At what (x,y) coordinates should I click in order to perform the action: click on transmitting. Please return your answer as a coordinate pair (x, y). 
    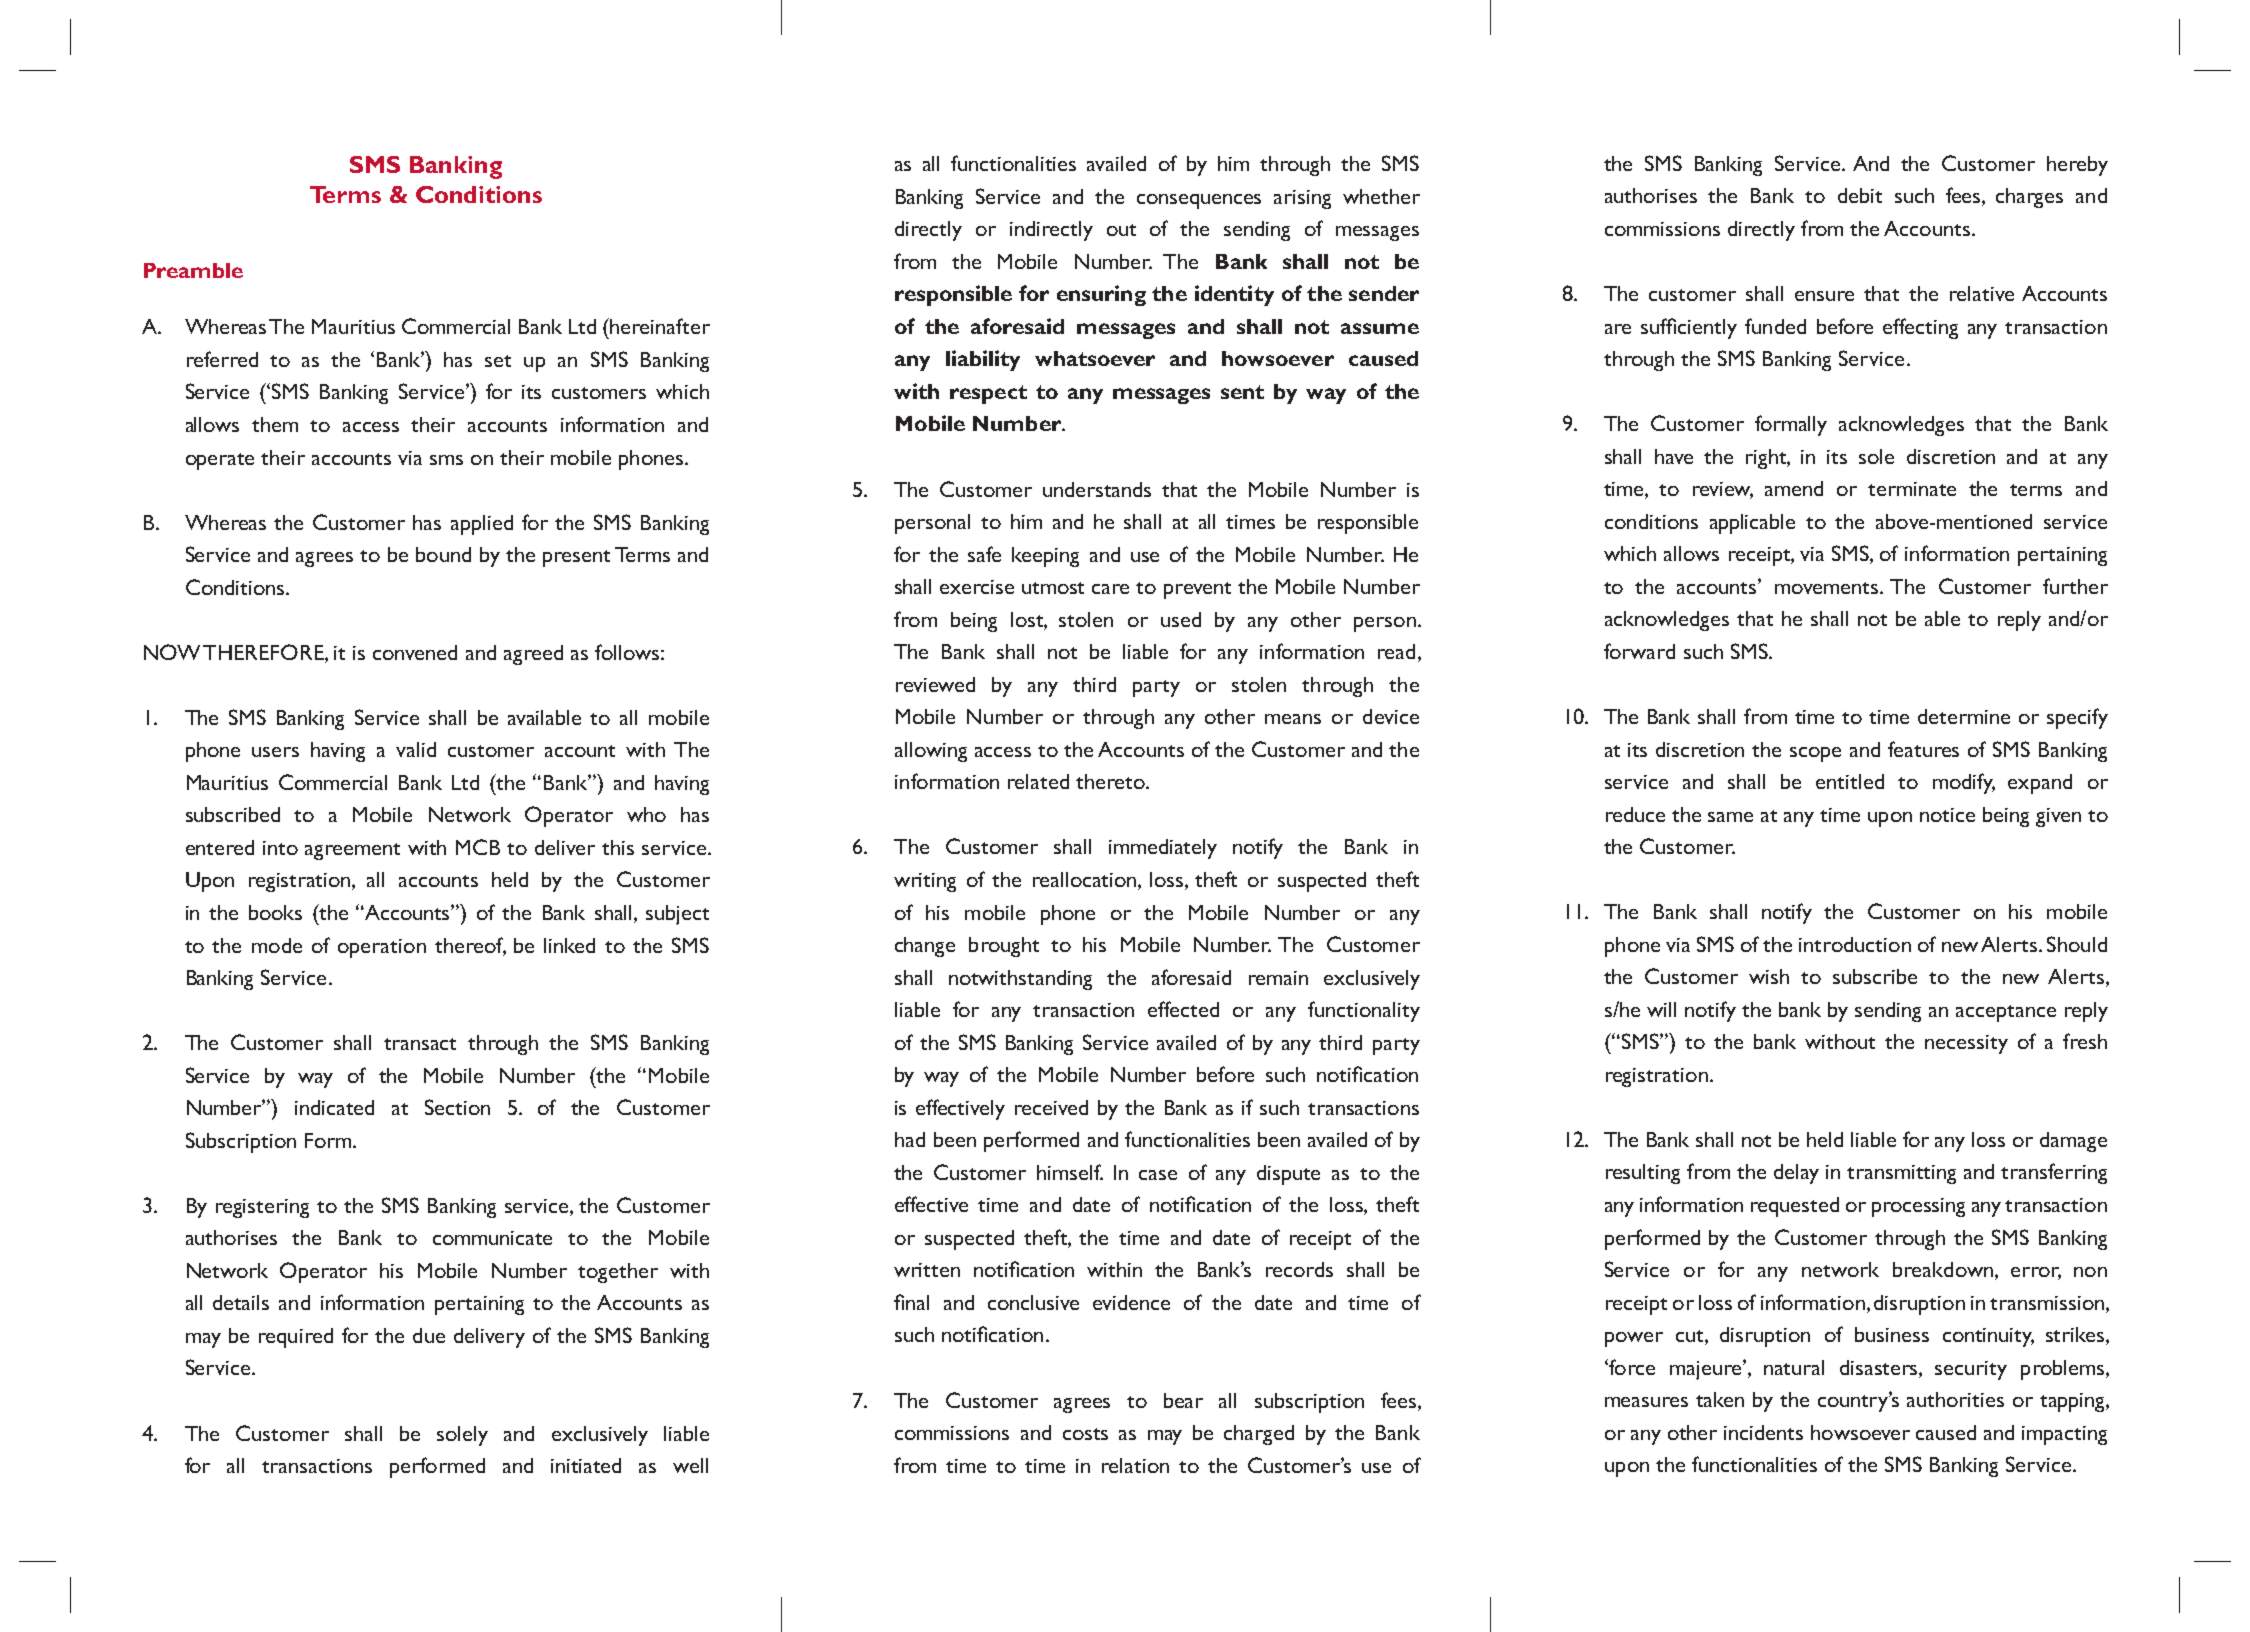
    Looking at the image, I should click on (1901, 1174).
